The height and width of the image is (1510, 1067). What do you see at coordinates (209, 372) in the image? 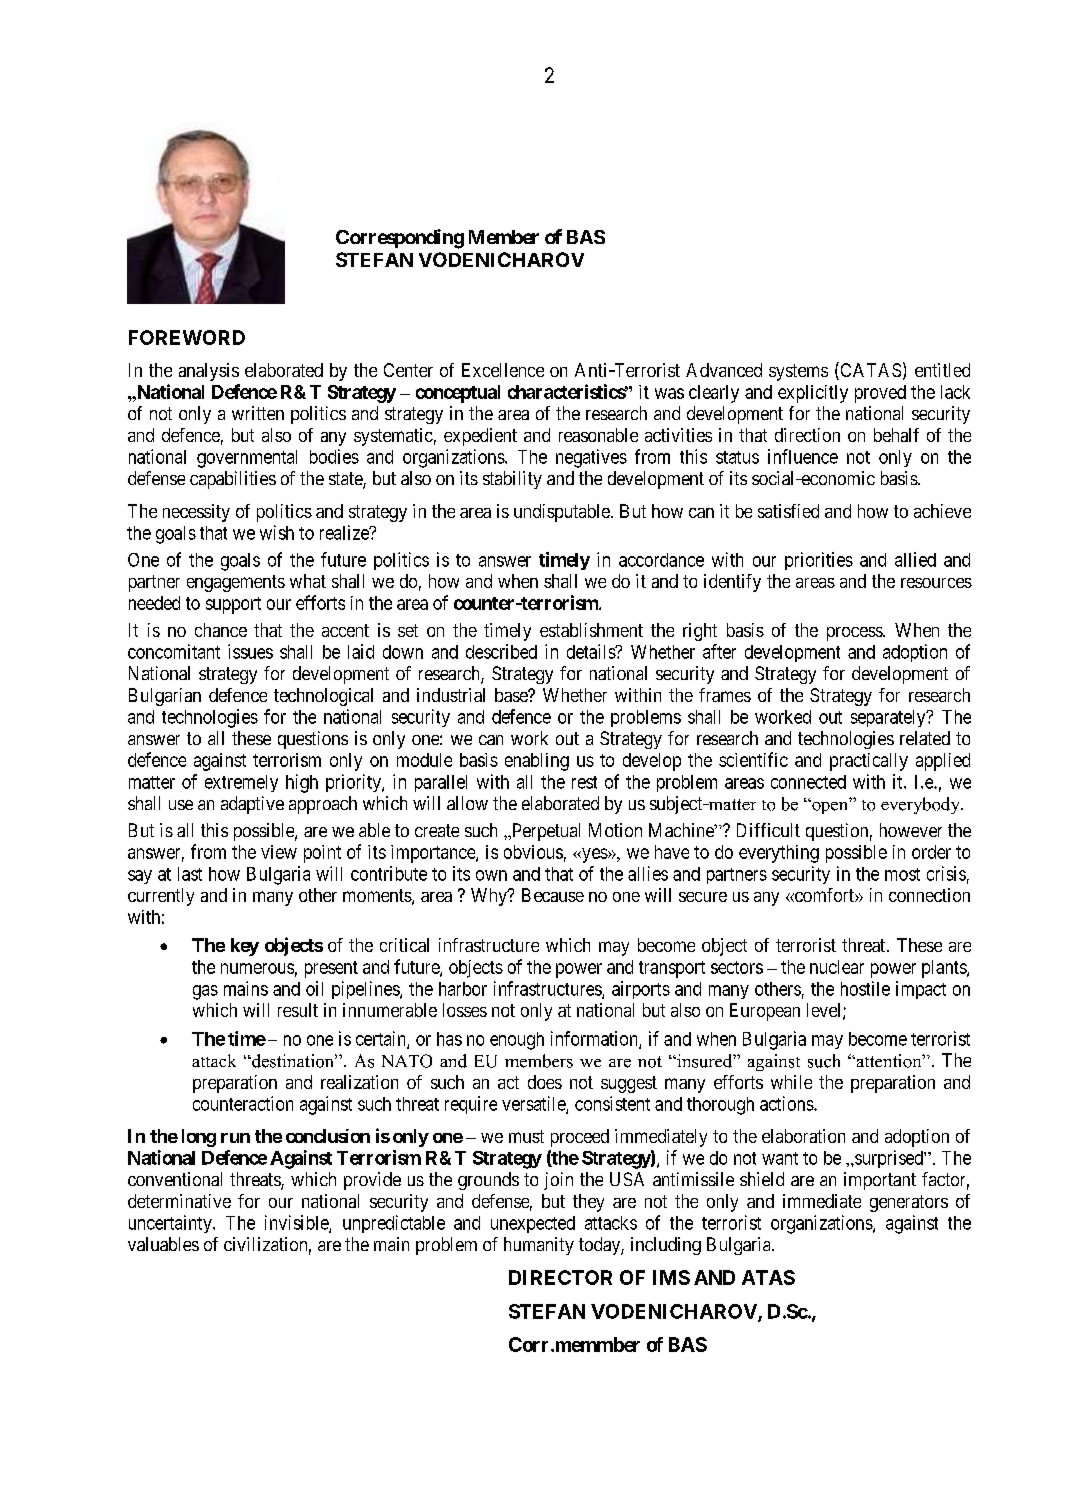
I see `analysis` at bounding box center [209, 372].
